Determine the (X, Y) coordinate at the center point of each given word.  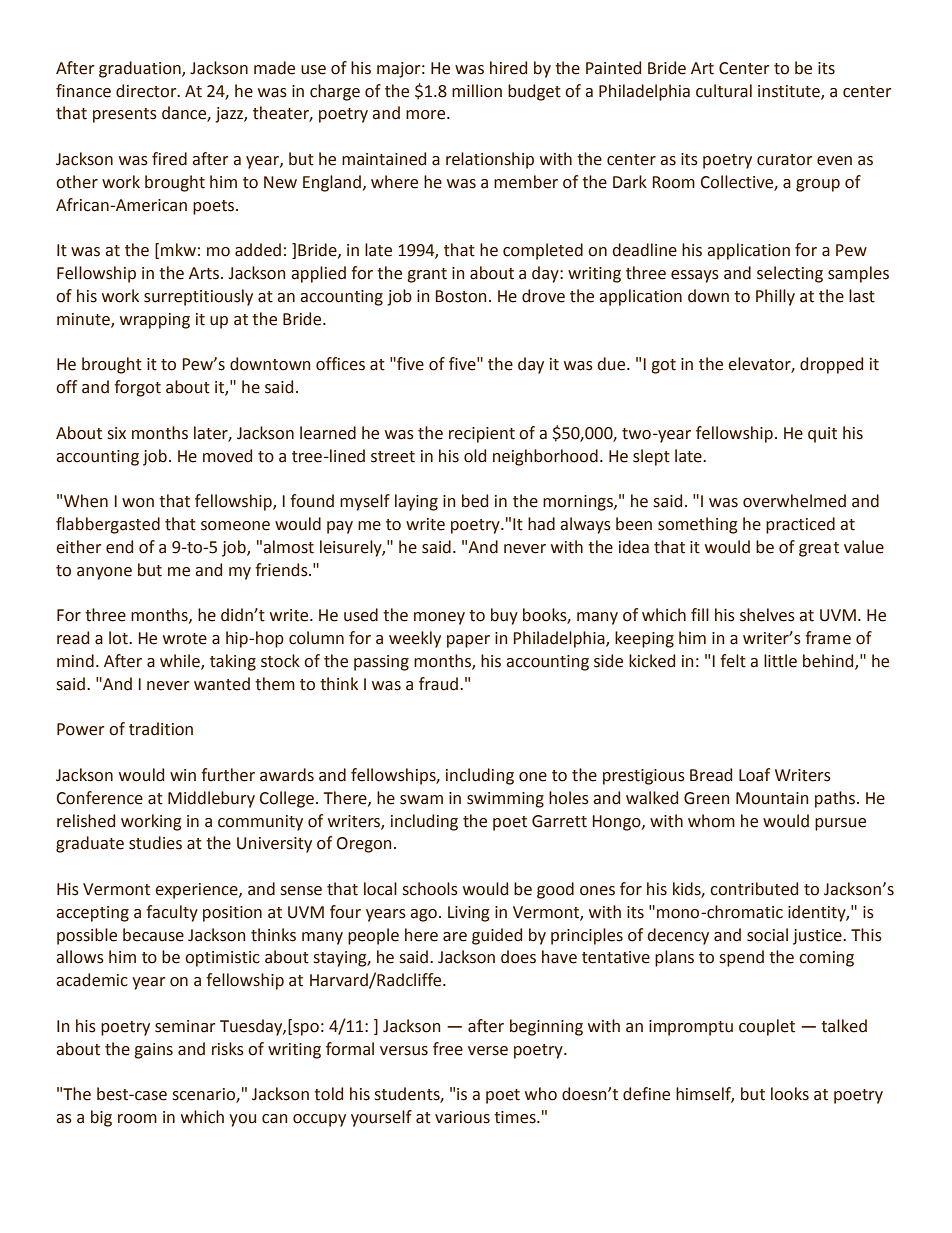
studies (155, 843)
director (147, 91)
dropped (831, 365)
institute (790, 92)
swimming (505, 800)
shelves (767, 615)
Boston (461, 296)
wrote (185, 639)
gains (153, 1051)
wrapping (155, 321)
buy (504, 616)
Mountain (772, 798)
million (477, 91)
